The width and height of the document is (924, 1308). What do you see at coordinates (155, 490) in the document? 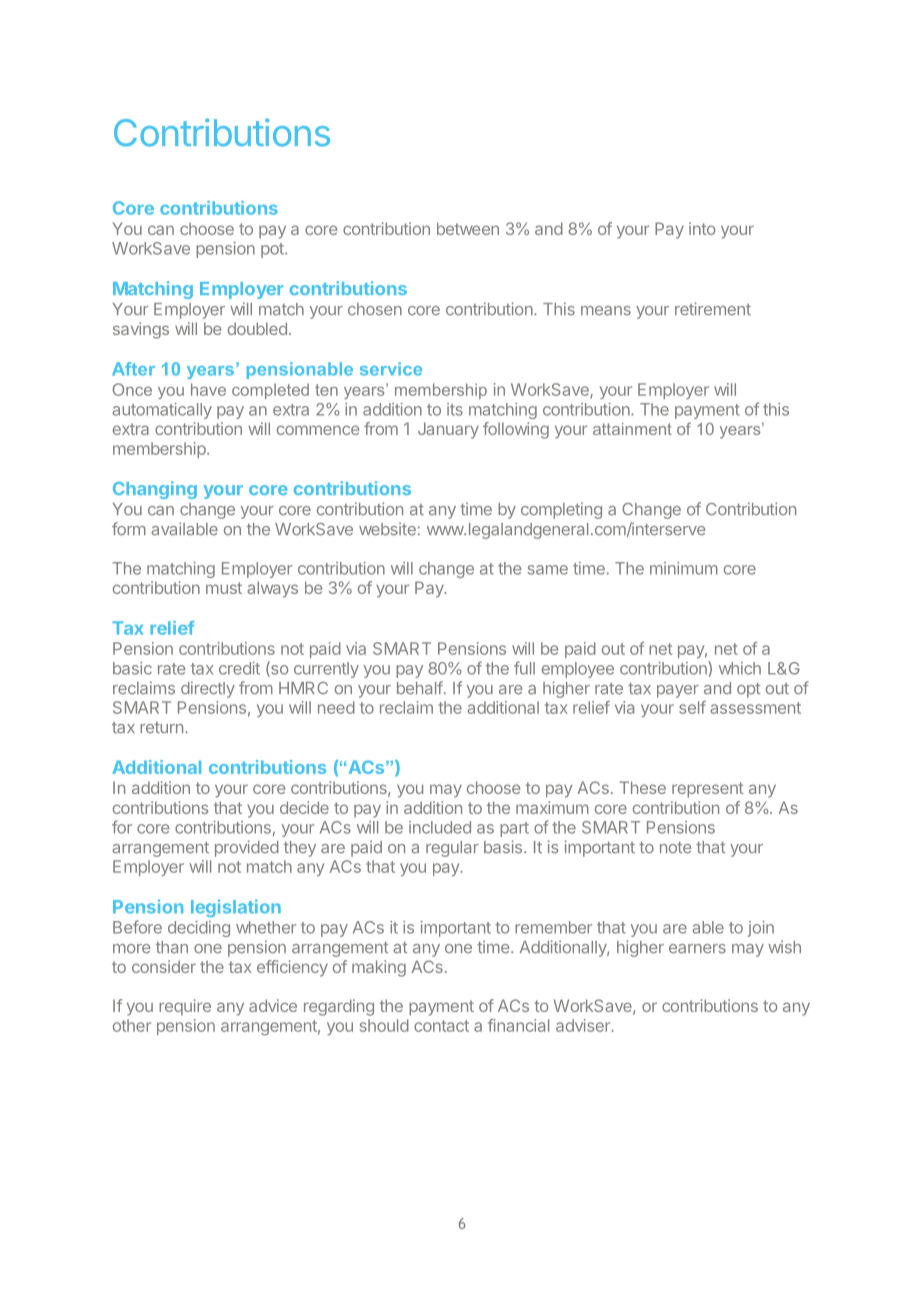
I see `Changing` at bounding box center [155, 490].
